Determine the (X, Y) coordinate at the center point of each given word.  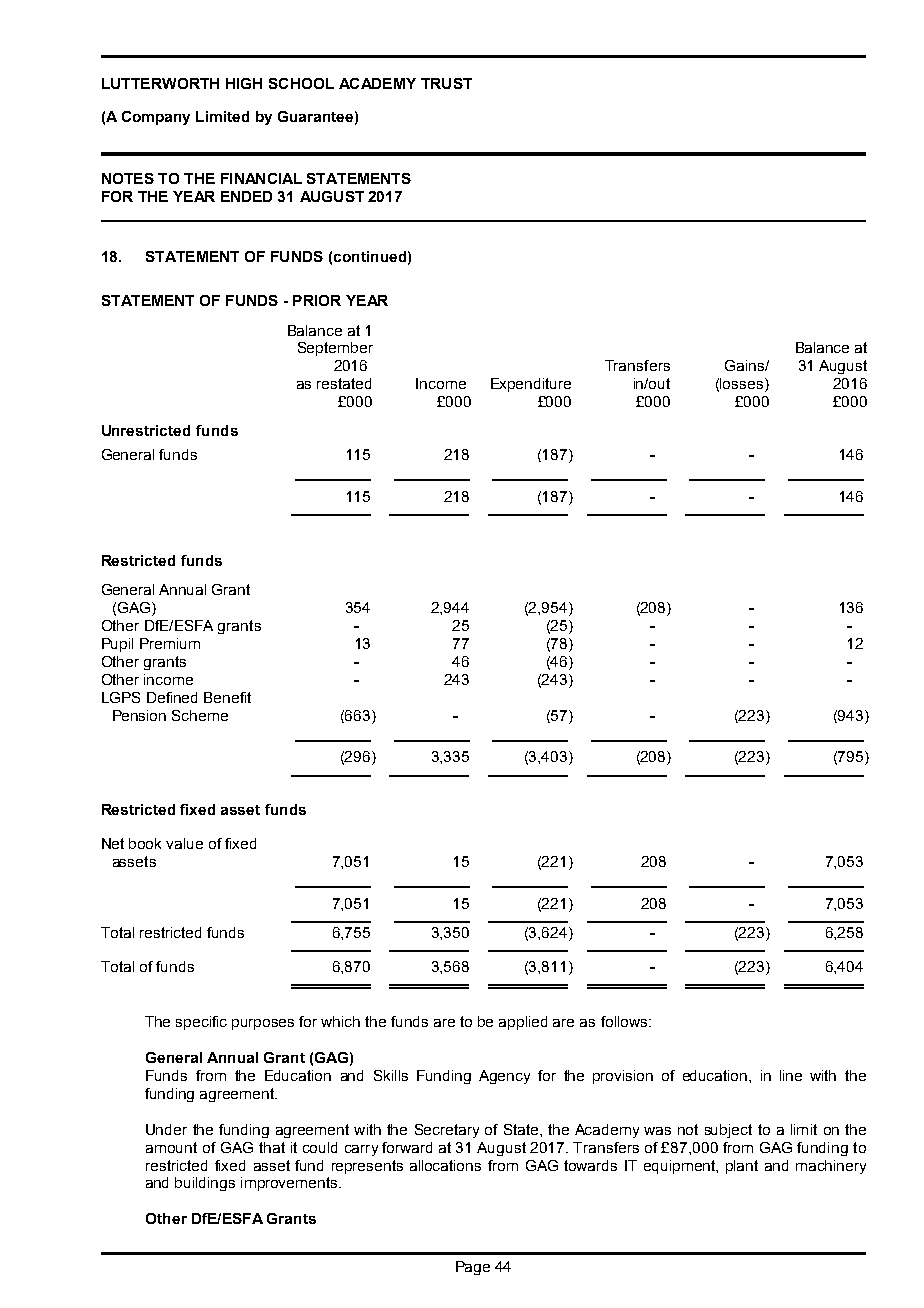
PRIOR (317, 300)
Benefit (227, 697)
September (335, 349)
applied (523, 1023)
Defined (172, 697)
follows (625, 1021)
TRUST (446, 83)
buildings (205, 1184)
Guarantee (315, 116)
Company (156, 118)
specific (201, 1023)
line (791, 1075)
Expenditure (531, 385)
